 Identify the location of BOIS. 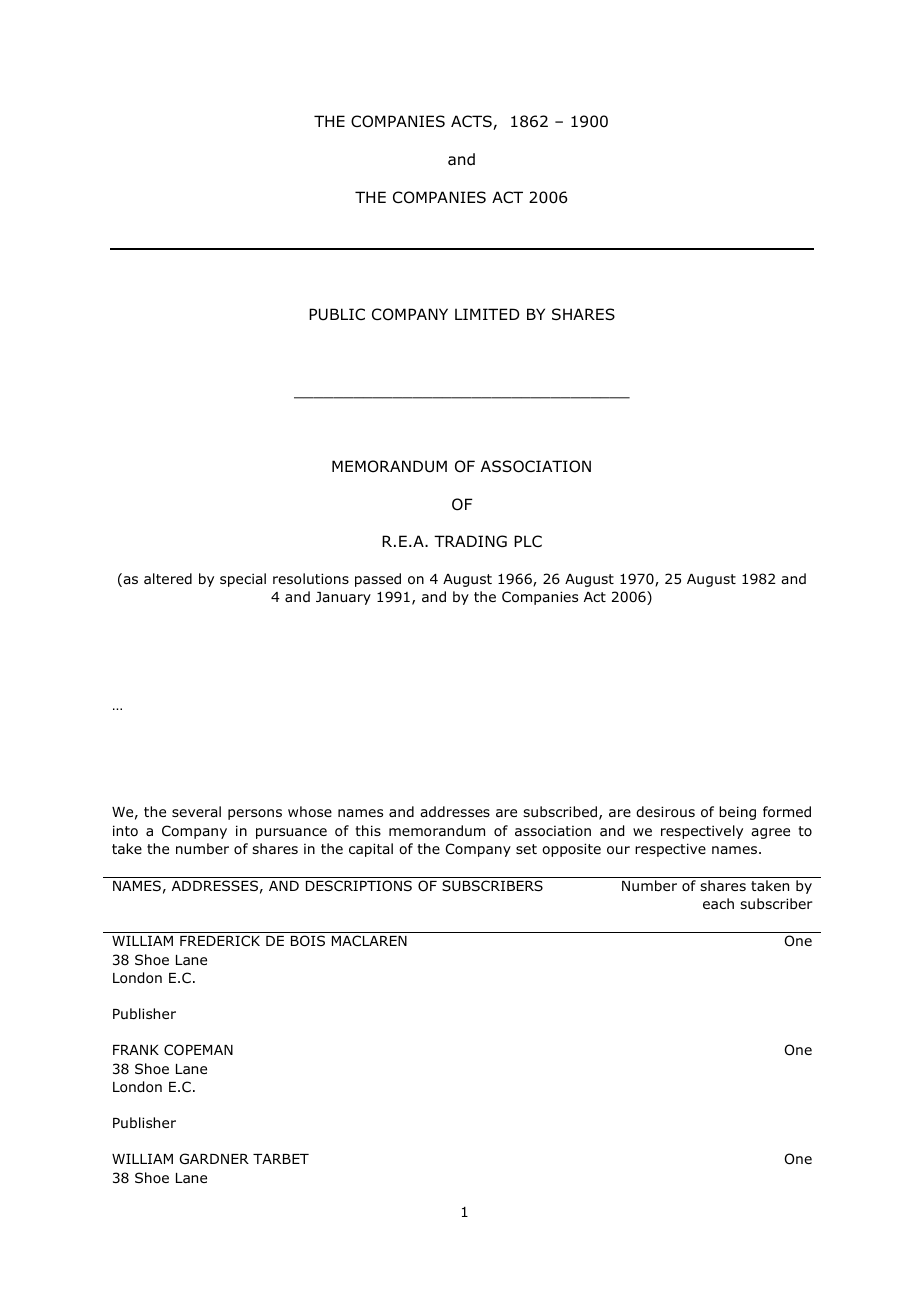
(308, 941).
